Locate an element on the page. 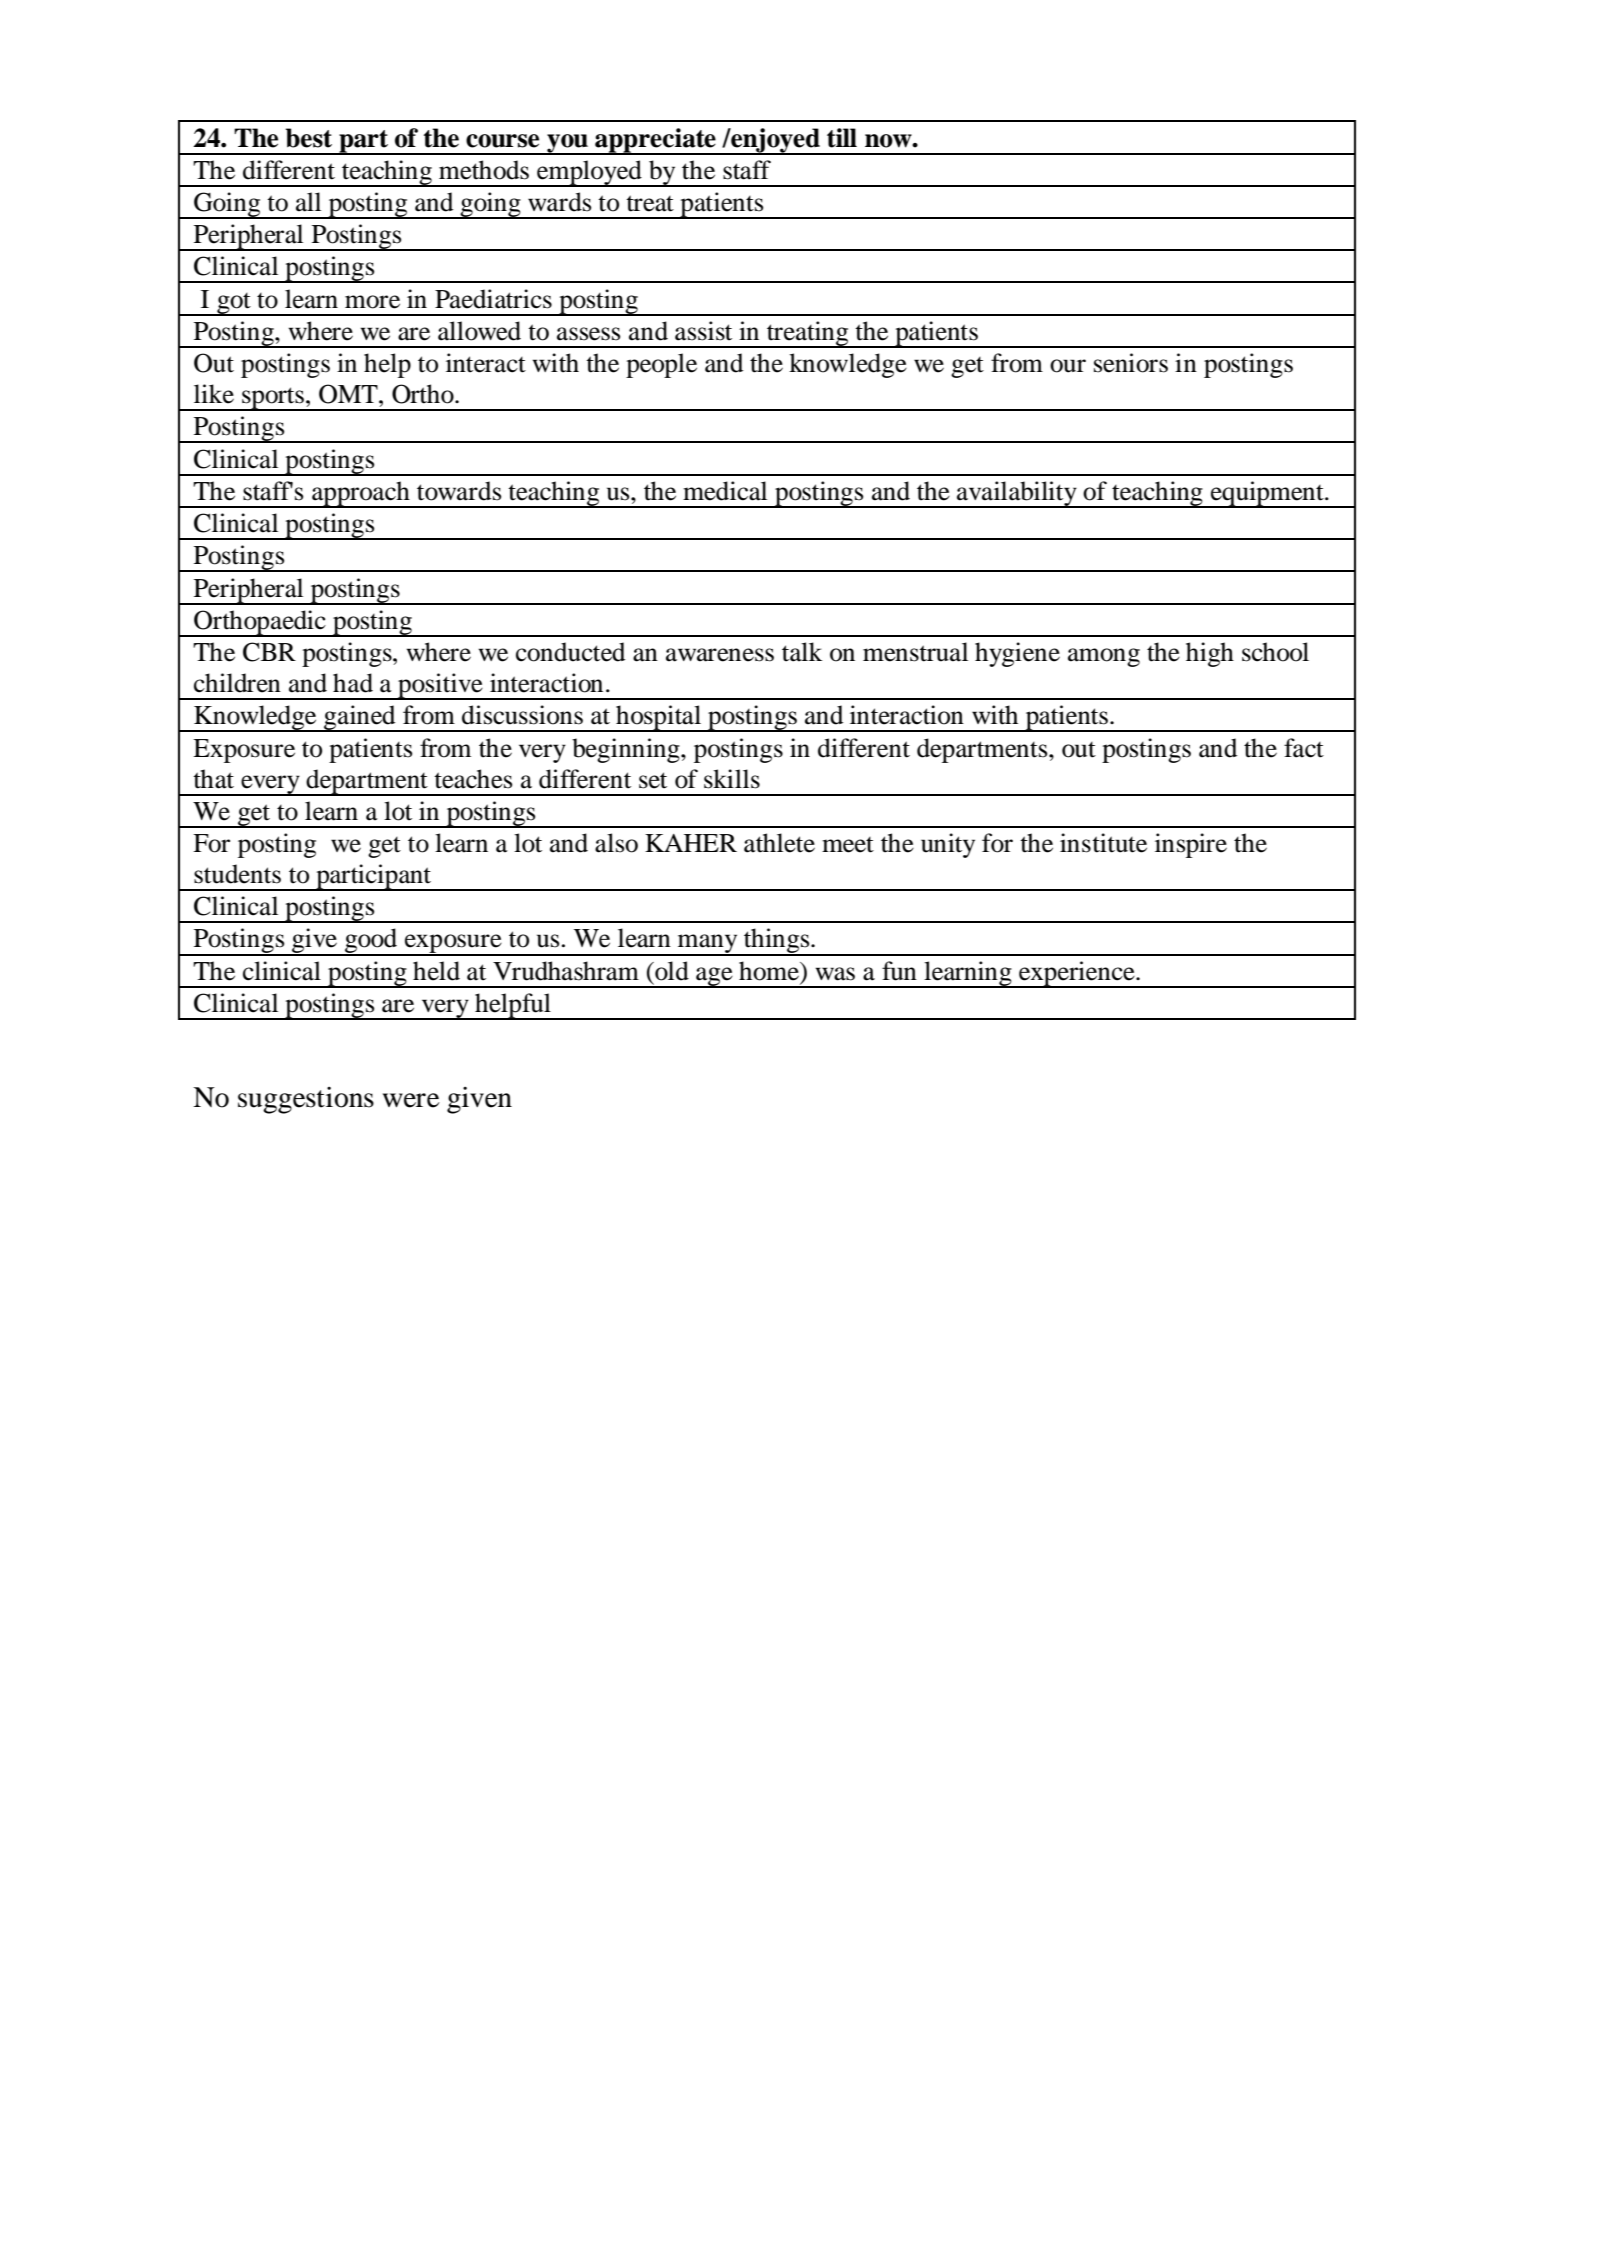 This page has width=1599, height=2262. till is located at coordinates (842, 138).
